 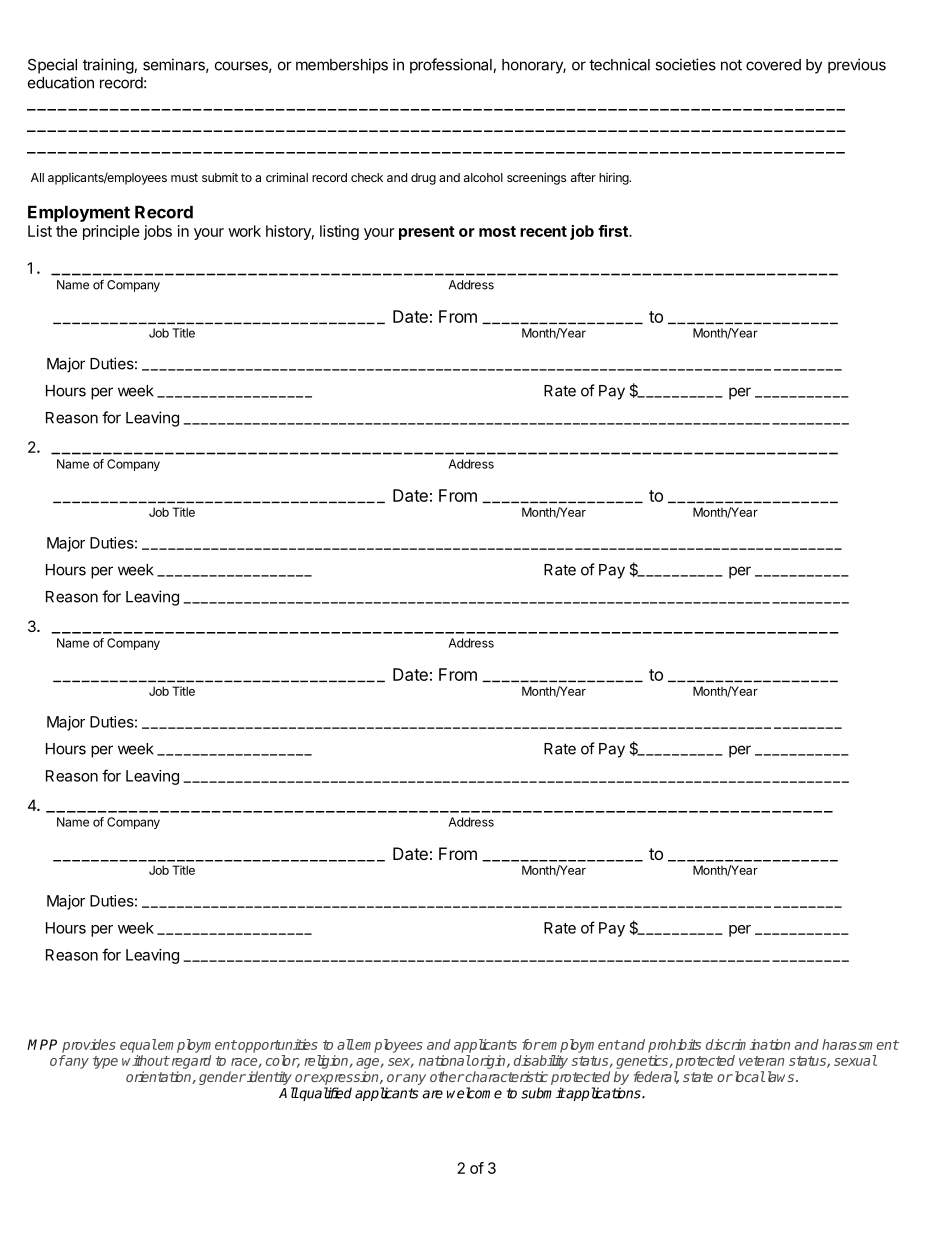 I want to click on without, so click(x=146, y=1060).
